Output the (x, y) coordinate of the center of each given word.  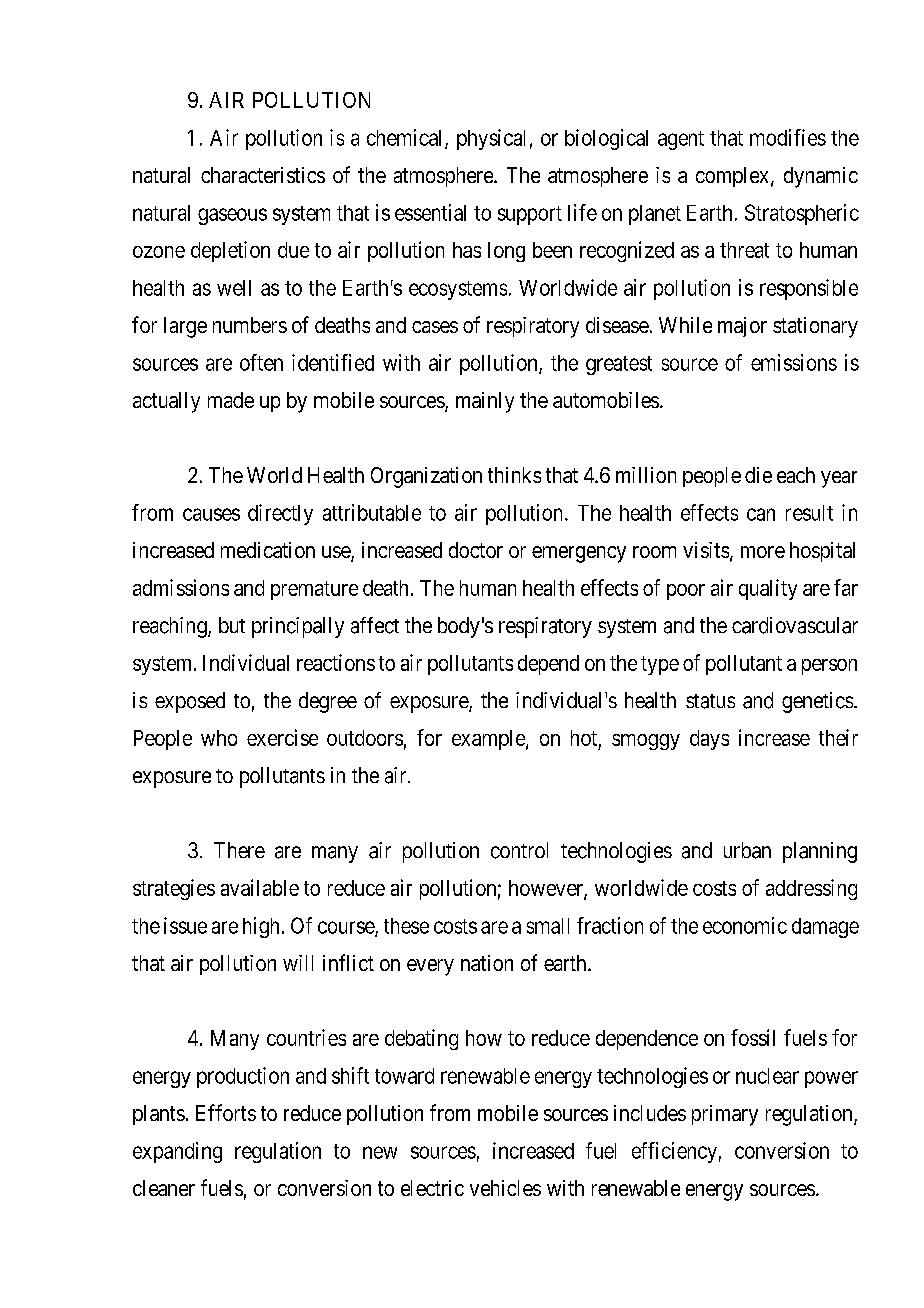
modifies (788, 137)
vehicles (505, 1188)
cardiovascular (795, 625)
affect (375, 625)
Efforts (226, 1112)
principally (298, 627)
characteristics (263, 175)
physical (491, 139)
